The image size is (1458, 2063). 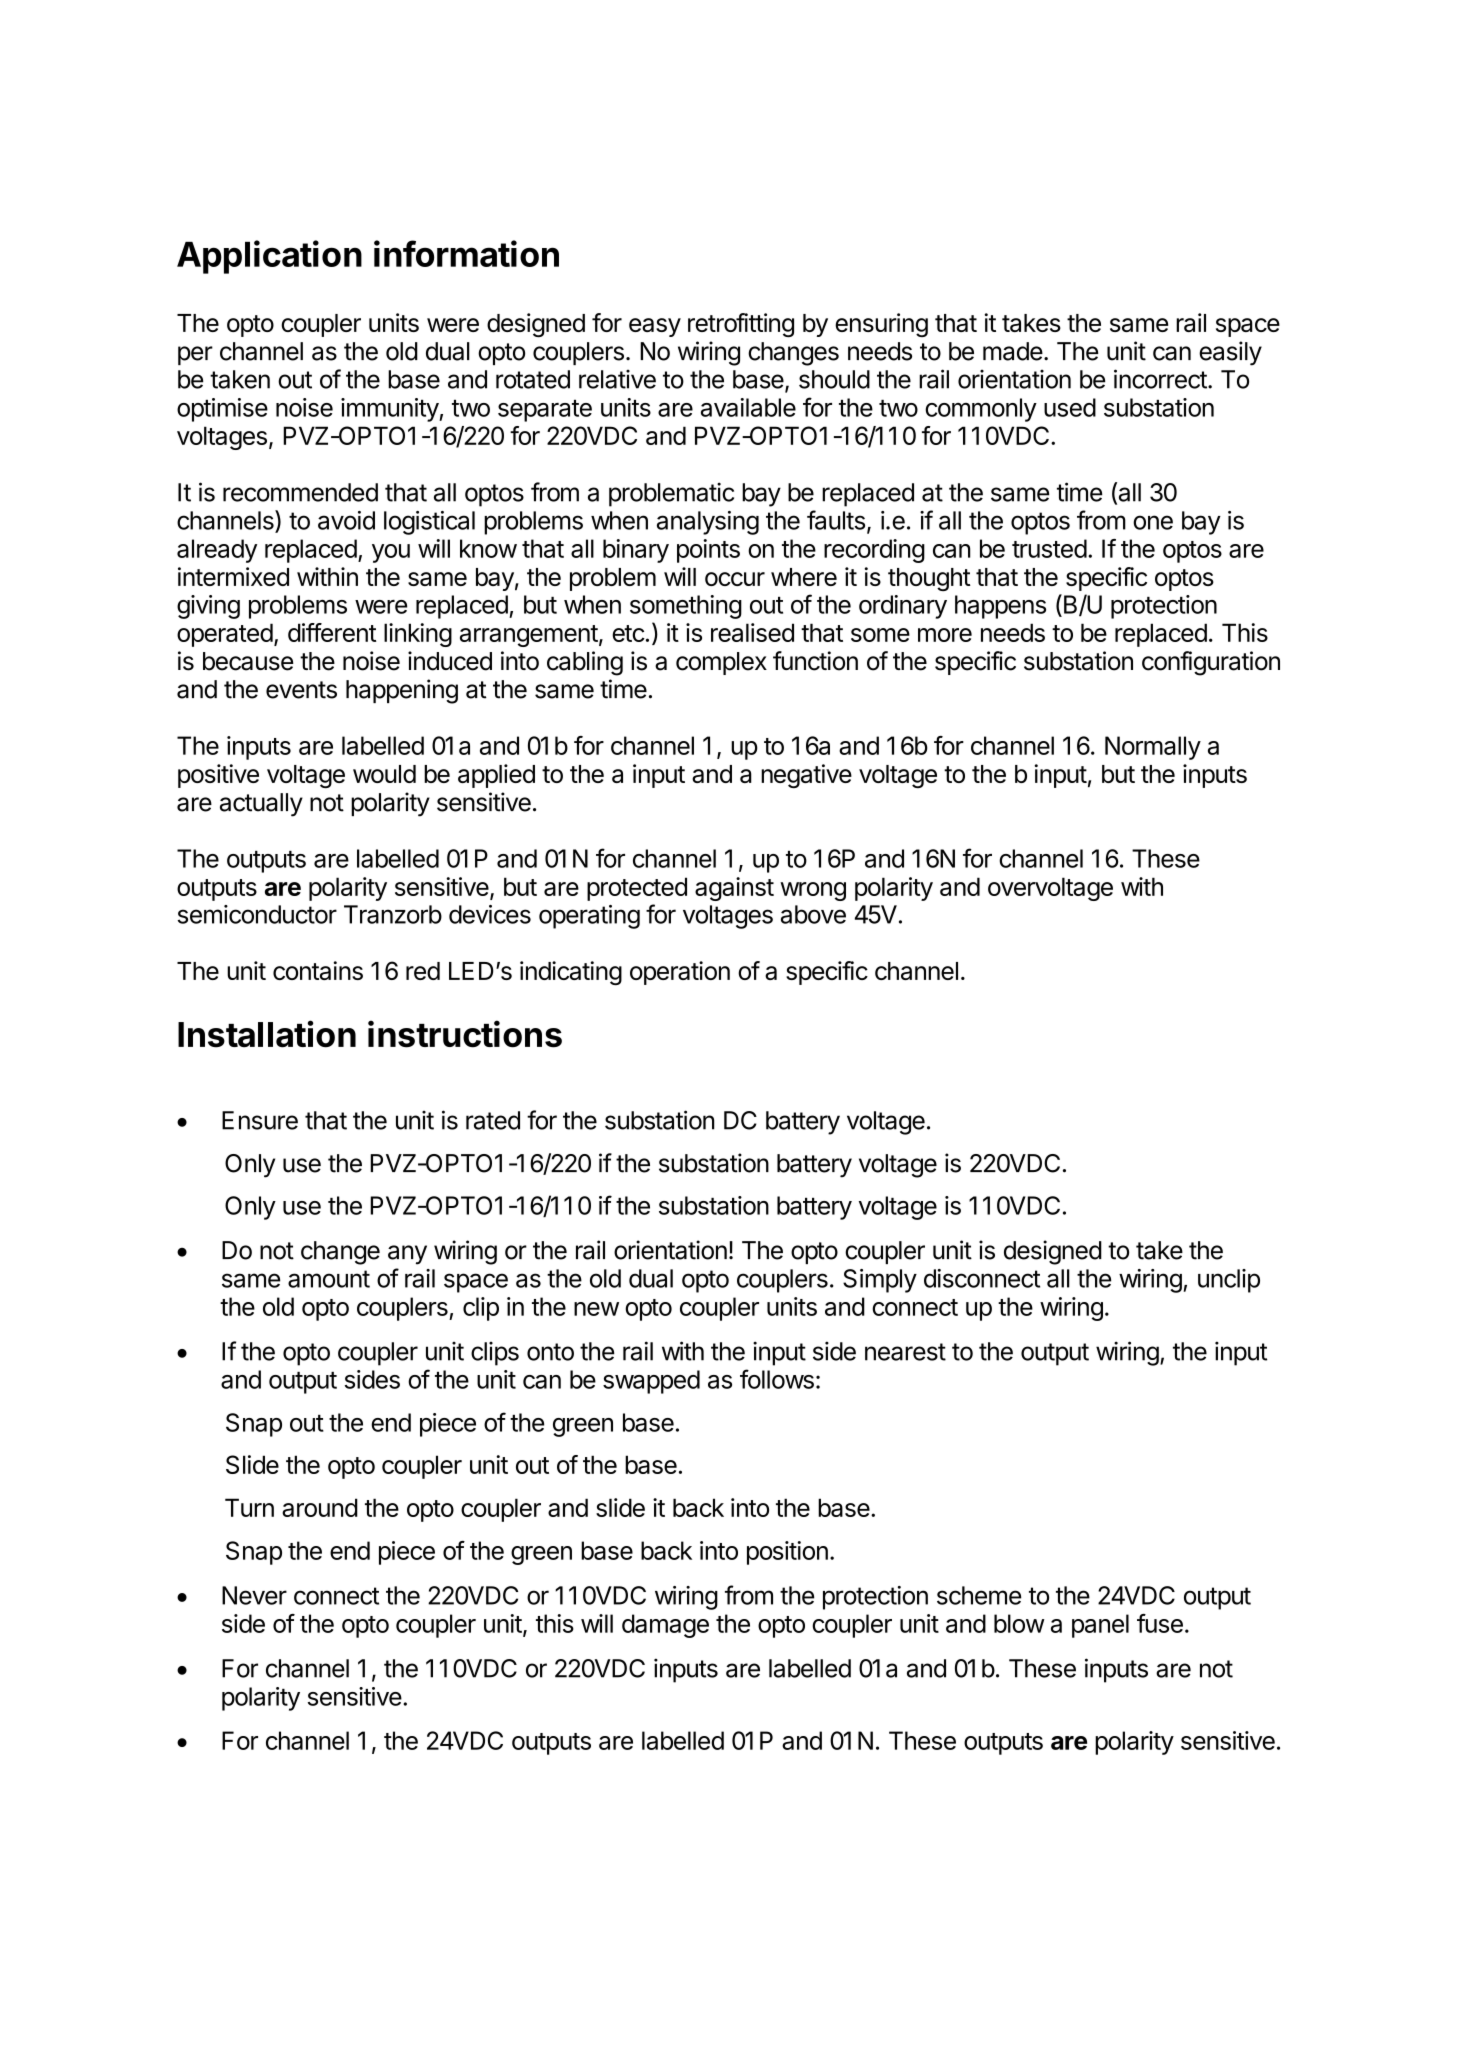 I want to click on retrofitting, so click(x=741, y=325).
